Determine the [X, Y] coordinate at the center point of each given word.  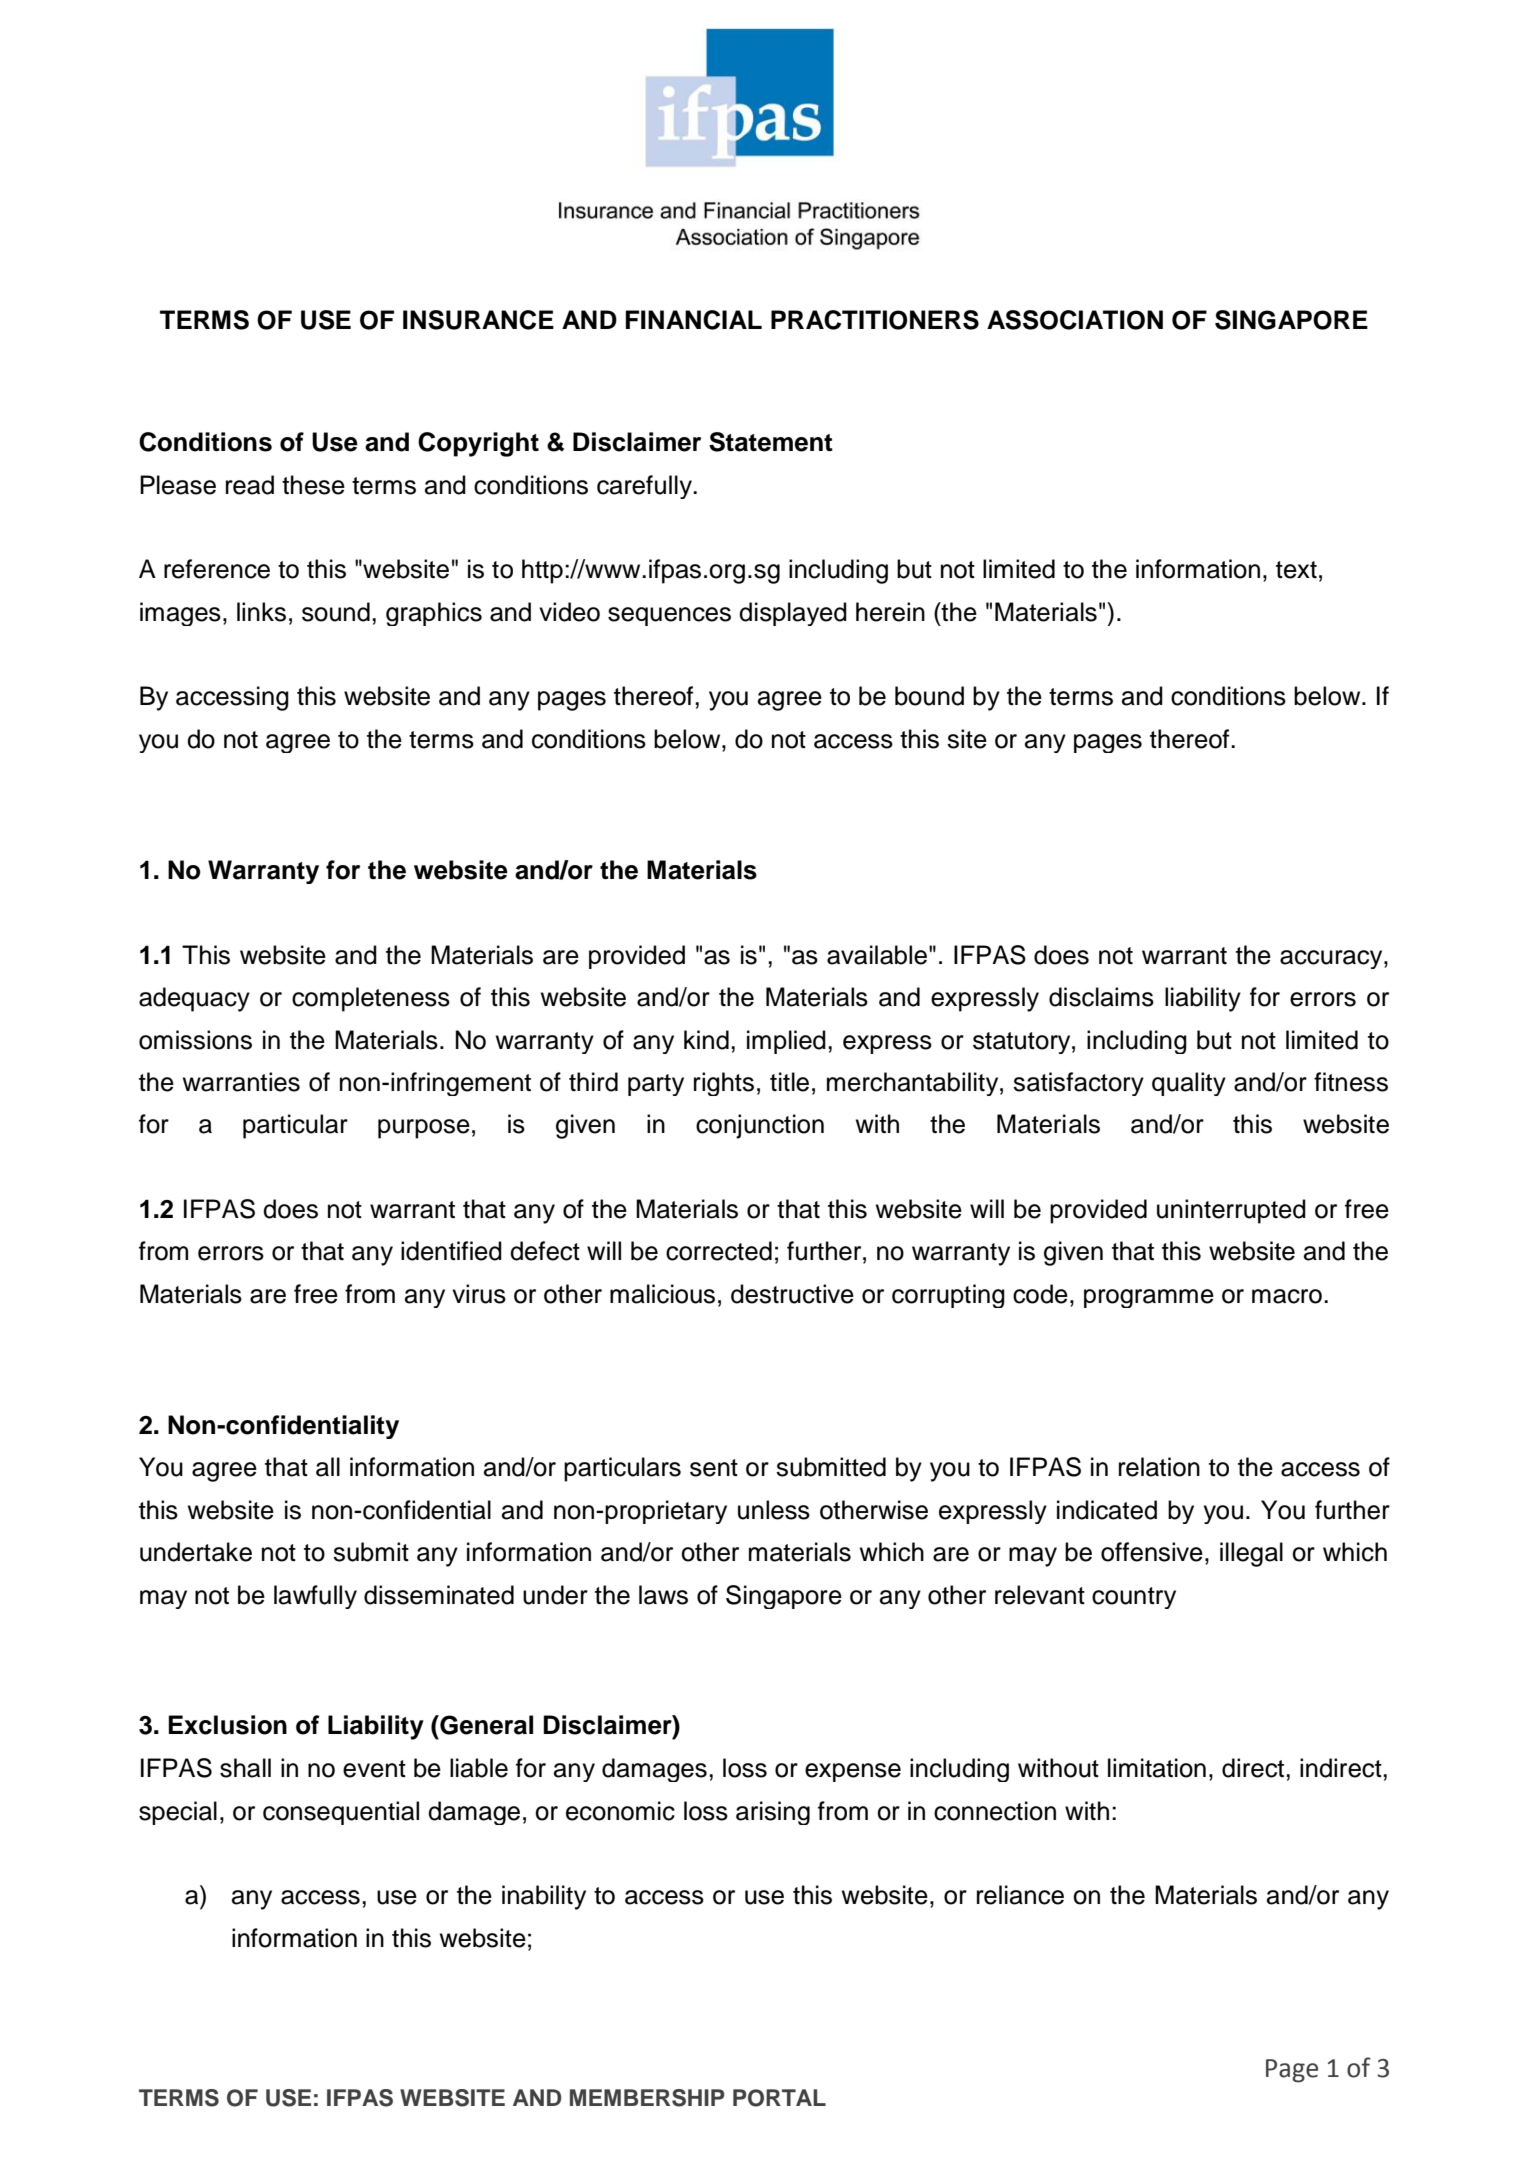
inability [544, 1897]
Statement [771, 442]
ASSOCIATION [1075, 320]
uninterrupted [1231, 1211]
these [313, 485]
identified [451, 1251]
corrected [719, 1251]
